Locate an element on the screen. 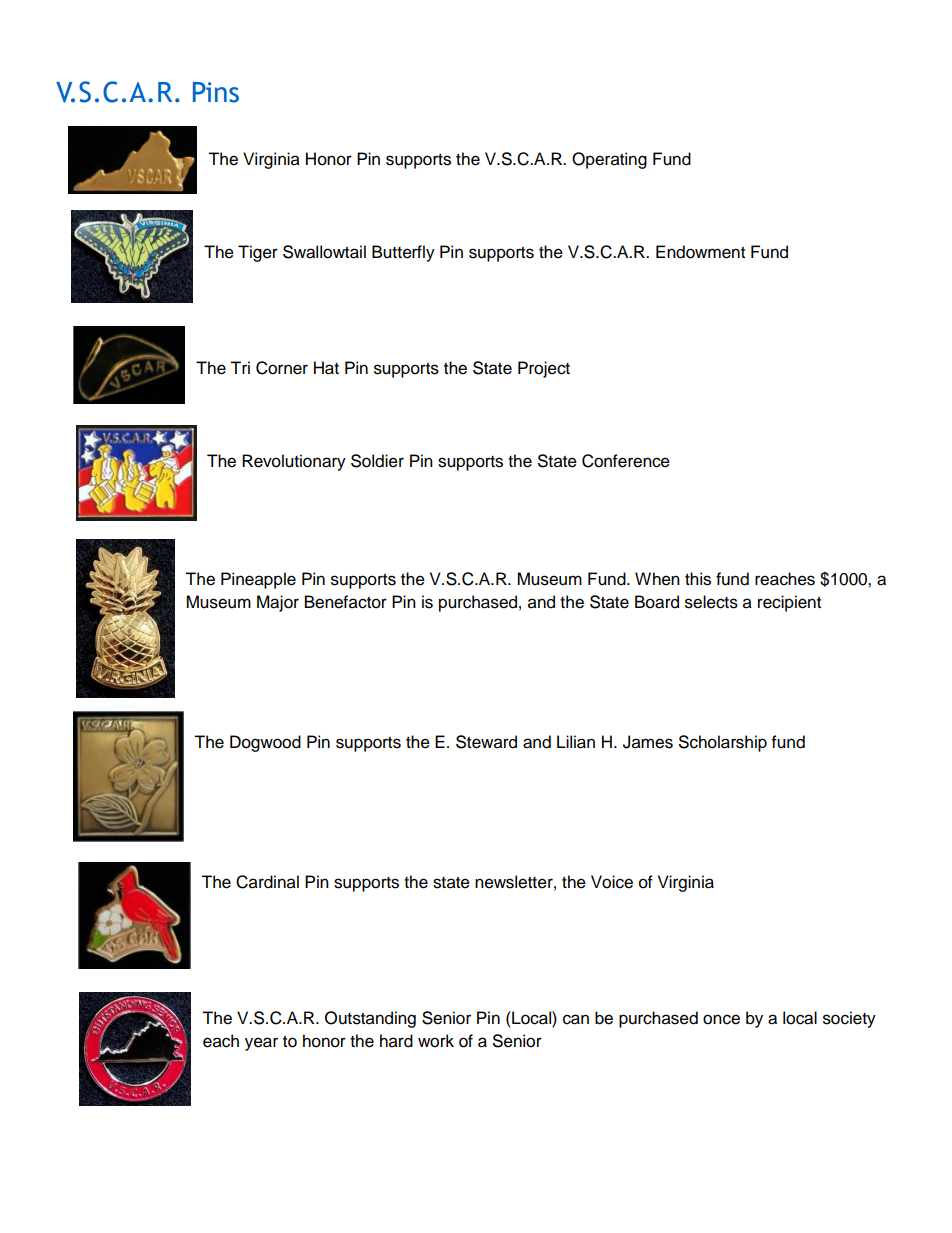 The height and width of the screenshot is (1233, 952). once is located at coordinates (721, 1019).
